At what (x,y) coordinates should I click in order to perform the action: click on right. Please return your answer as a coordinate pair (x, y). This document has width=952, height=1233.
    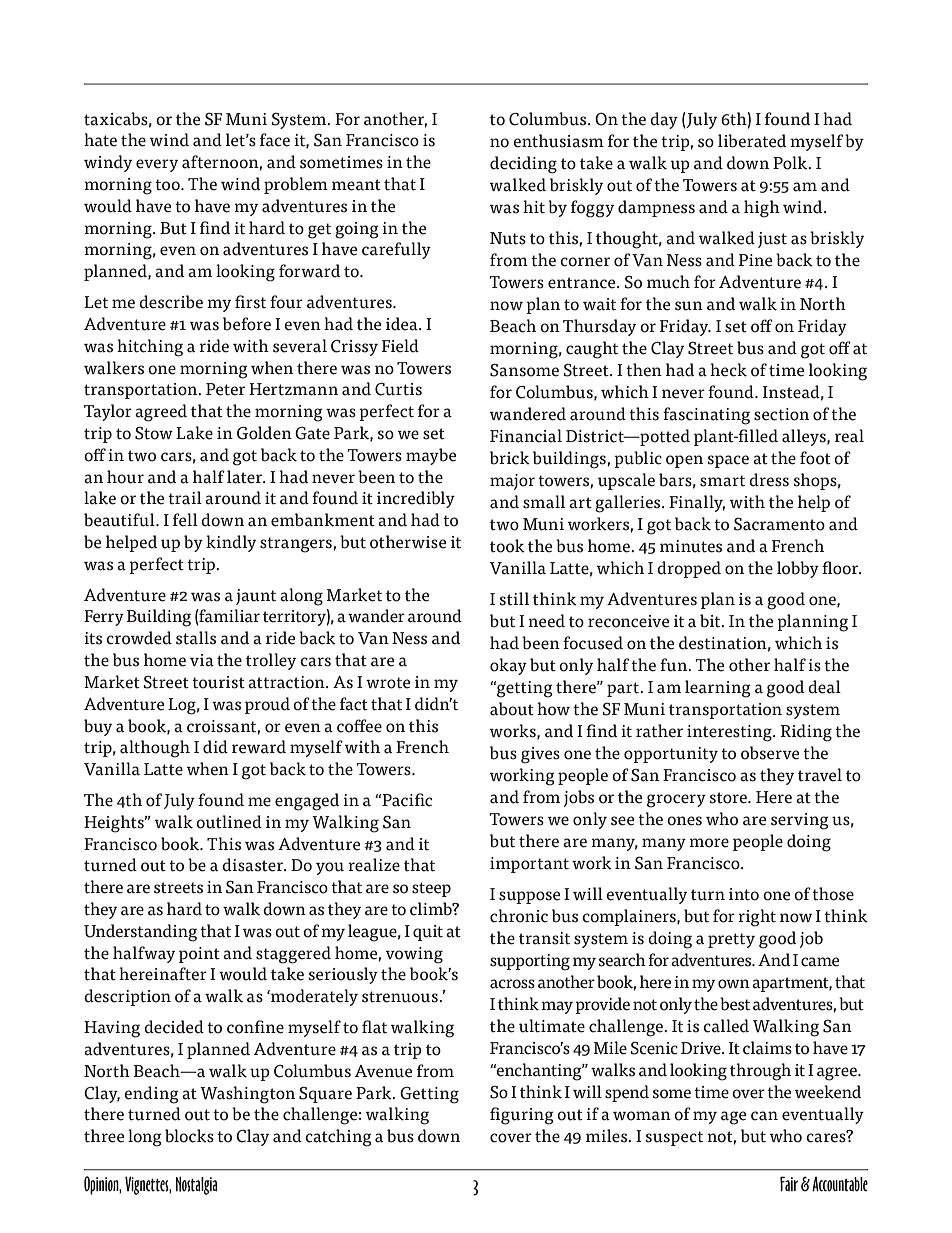
    Looking at the image, I should click on (757, 918).
